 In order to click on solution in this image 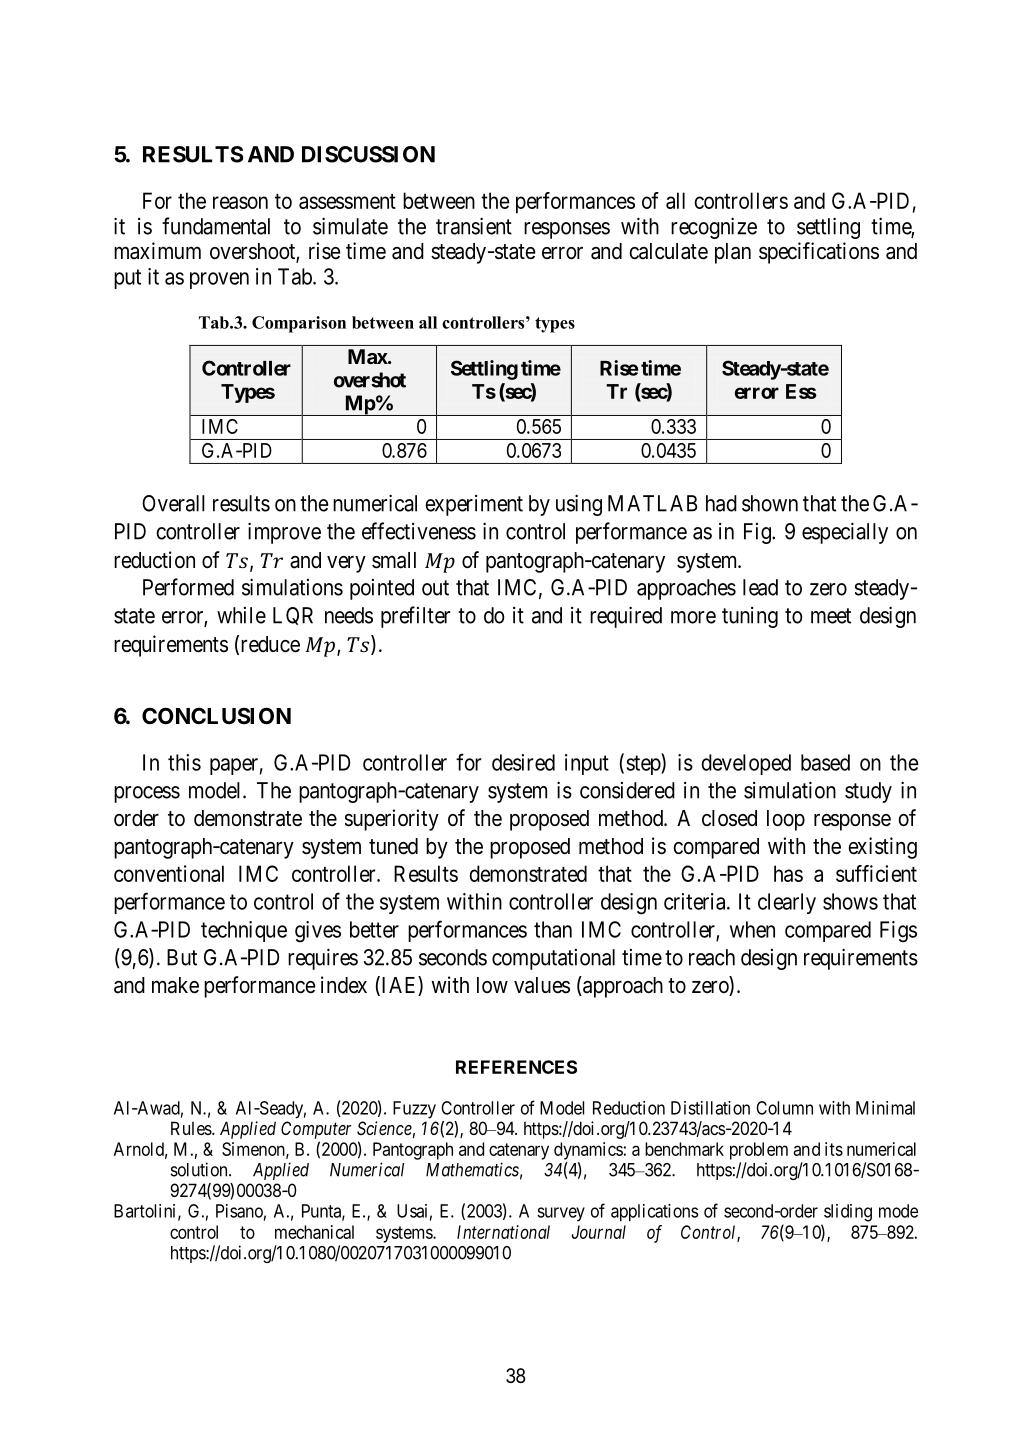, I will do `click(200, 1169)`.
